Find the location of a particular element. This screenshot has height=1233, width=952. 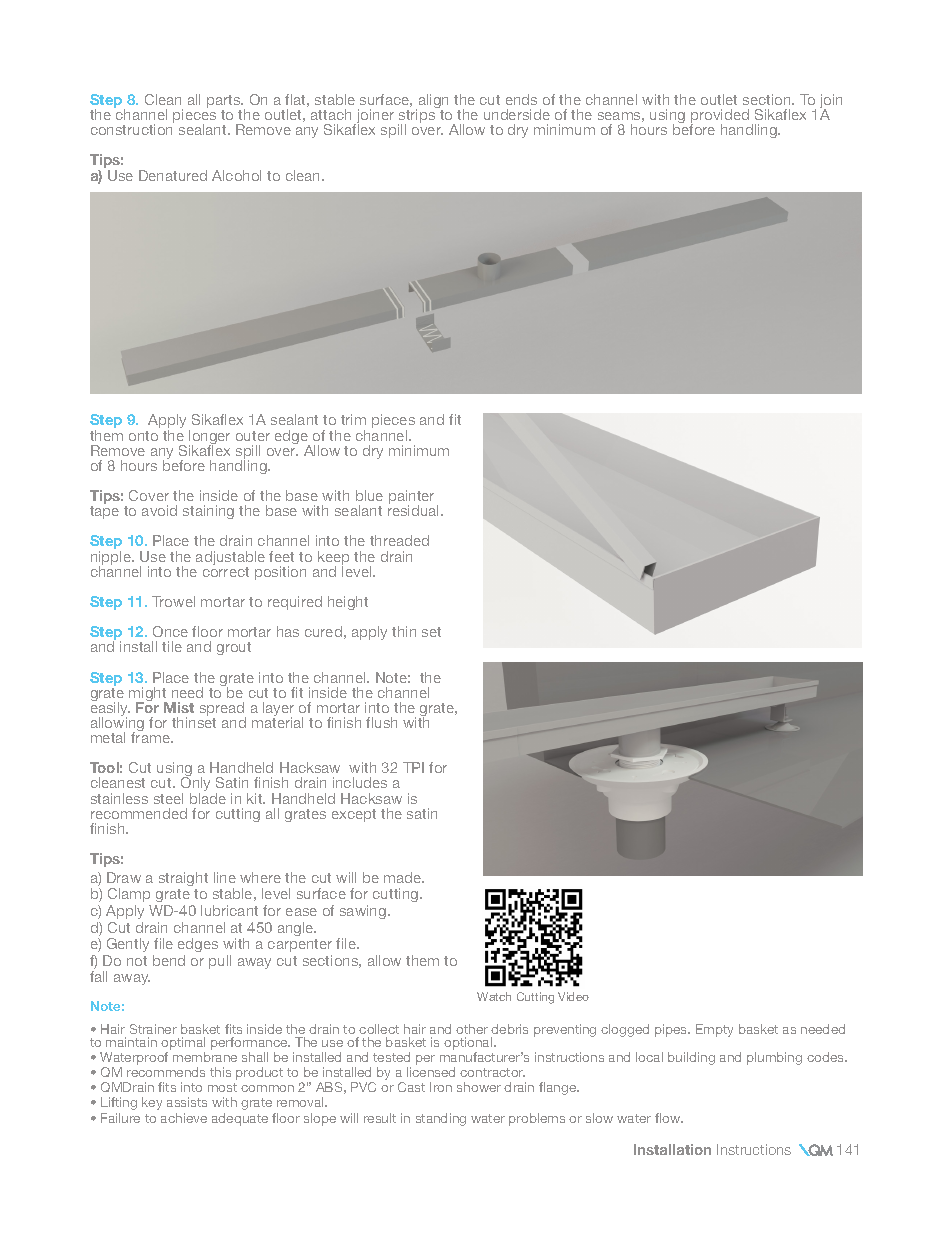

using is located at coordinates (667, 117).
